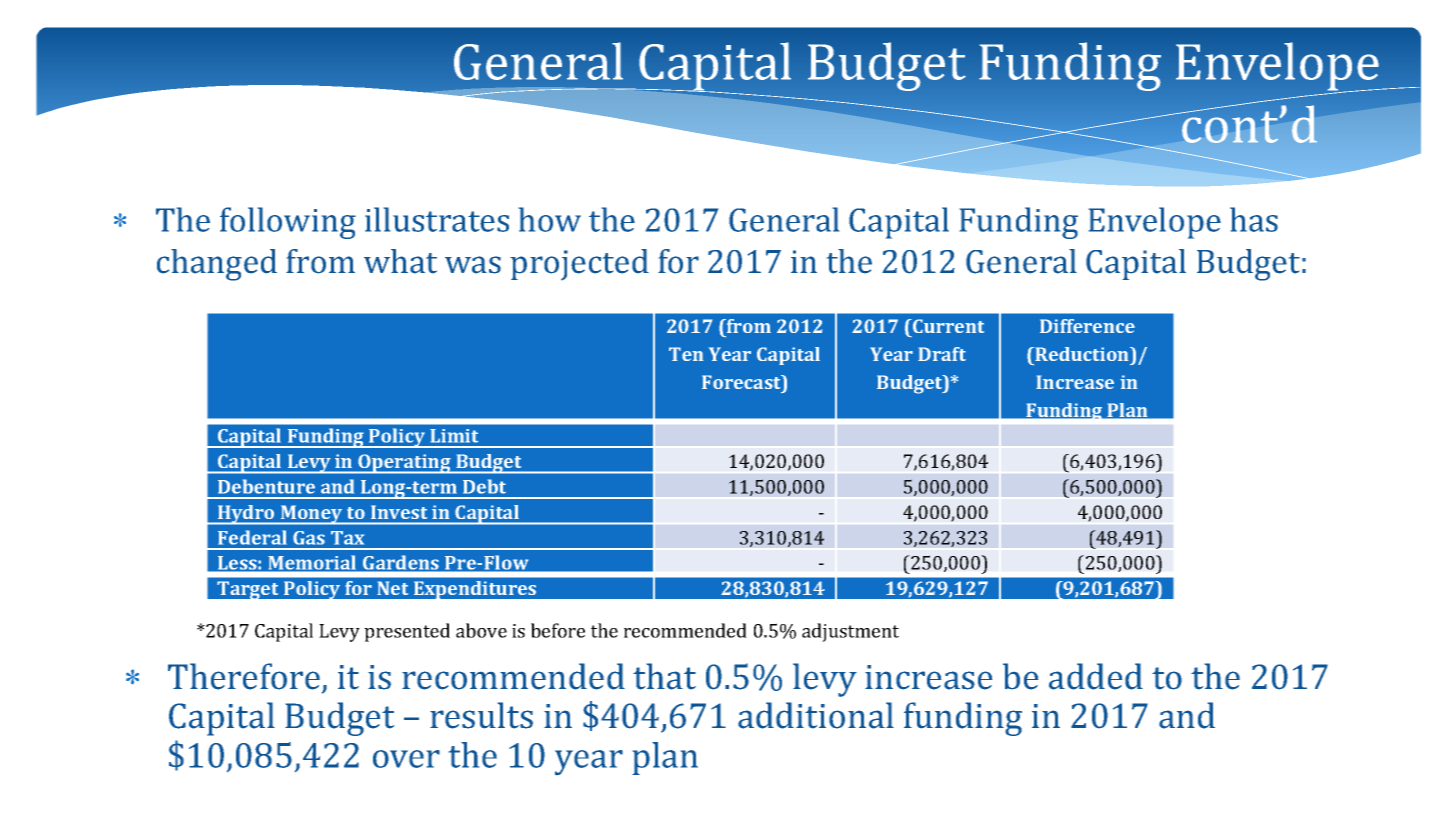 The image size is (1456, 819). What do you see at coordinates (406, 759) in the image?
I see `over` at bounding box center [406, 759].
